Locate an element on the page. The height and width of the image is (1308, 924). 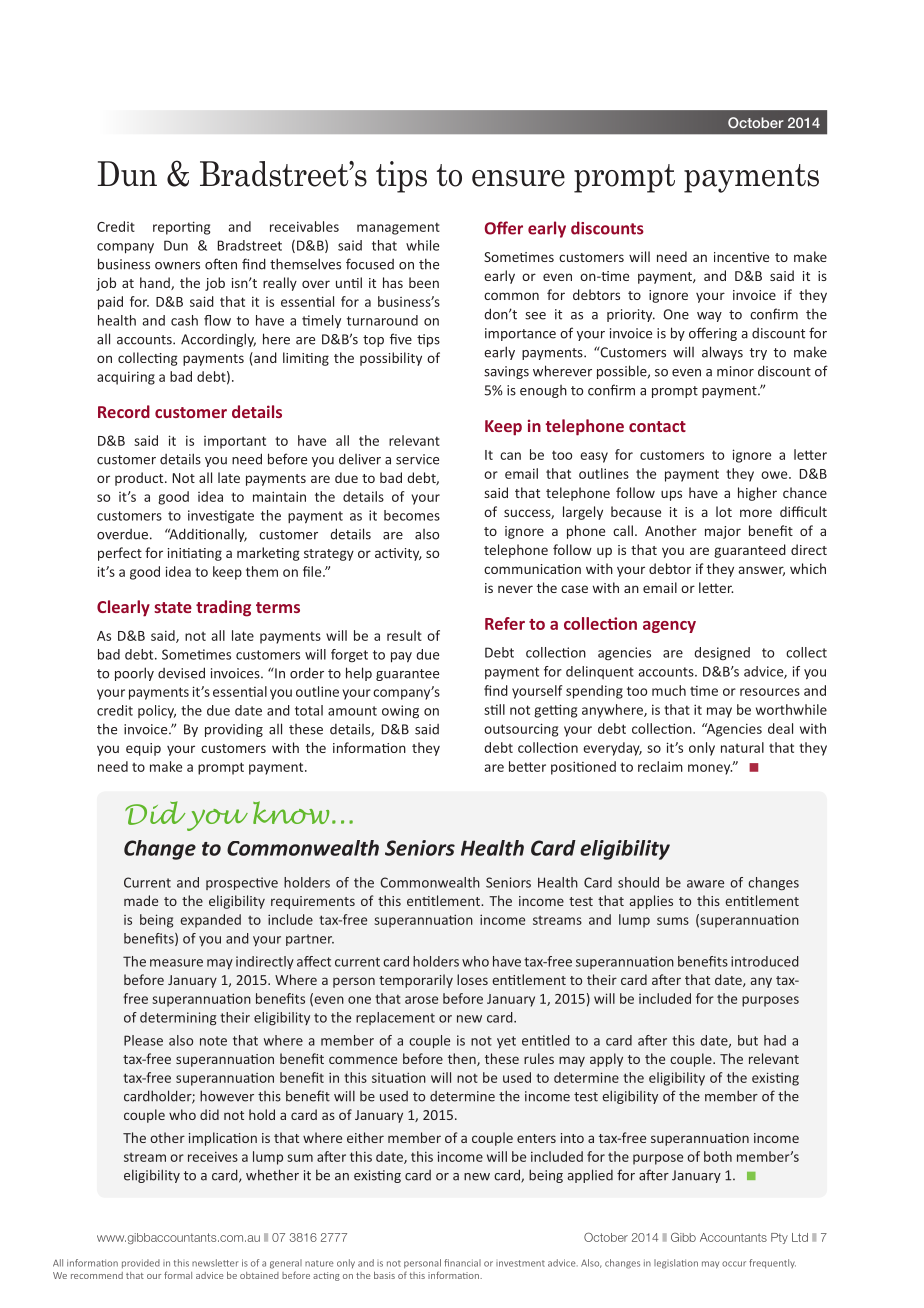
still is located at coordinates (494, 709).
